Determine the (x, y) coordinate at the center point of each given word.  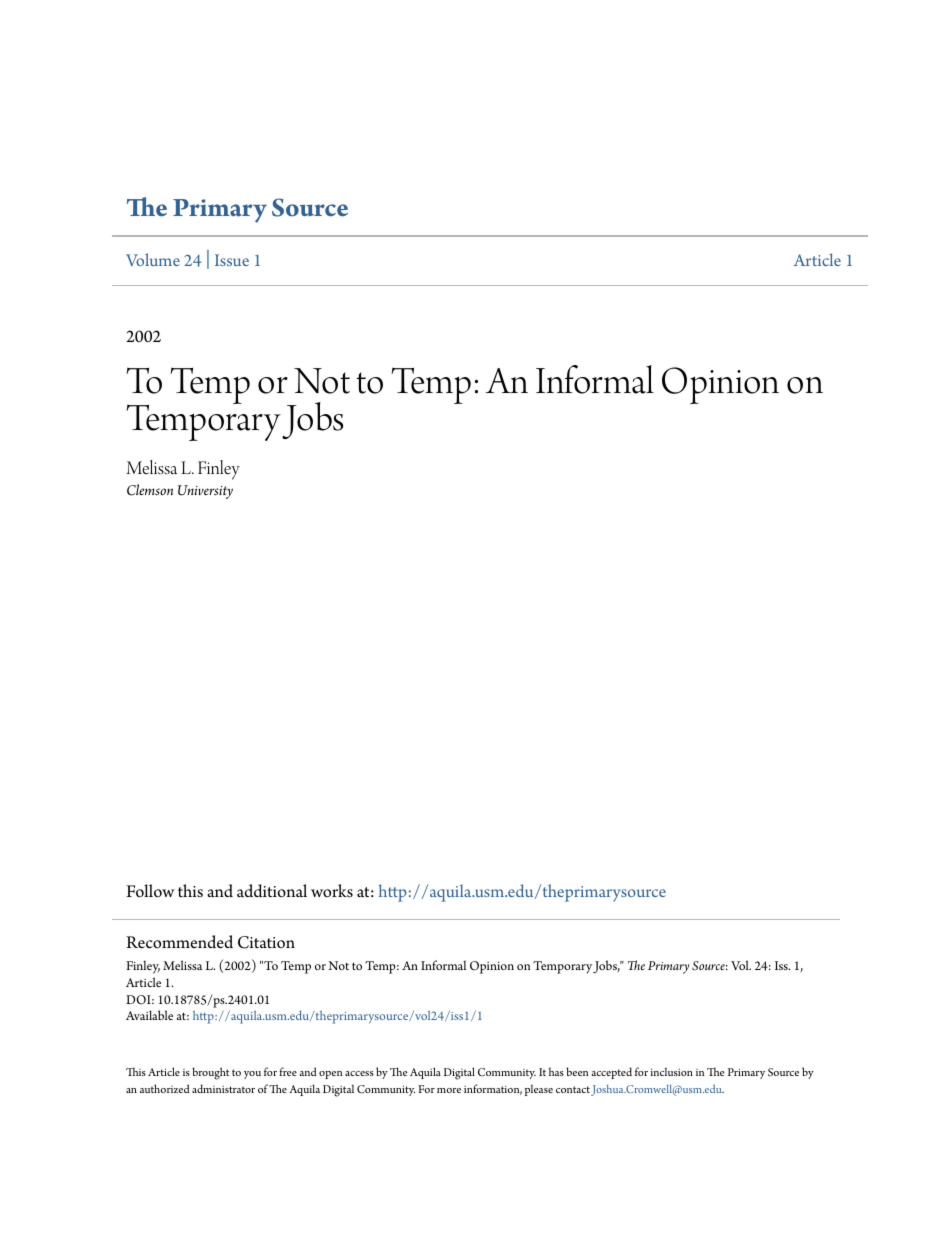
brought (210, 1073)
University (205, 492)
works (332, 891)
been (577, 1071)
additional (272, 891)
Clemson (150, 490)
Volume (153, 259)
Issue (232, 260)
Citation (266, 942)
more (449, 1090)
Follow (150, 891)
